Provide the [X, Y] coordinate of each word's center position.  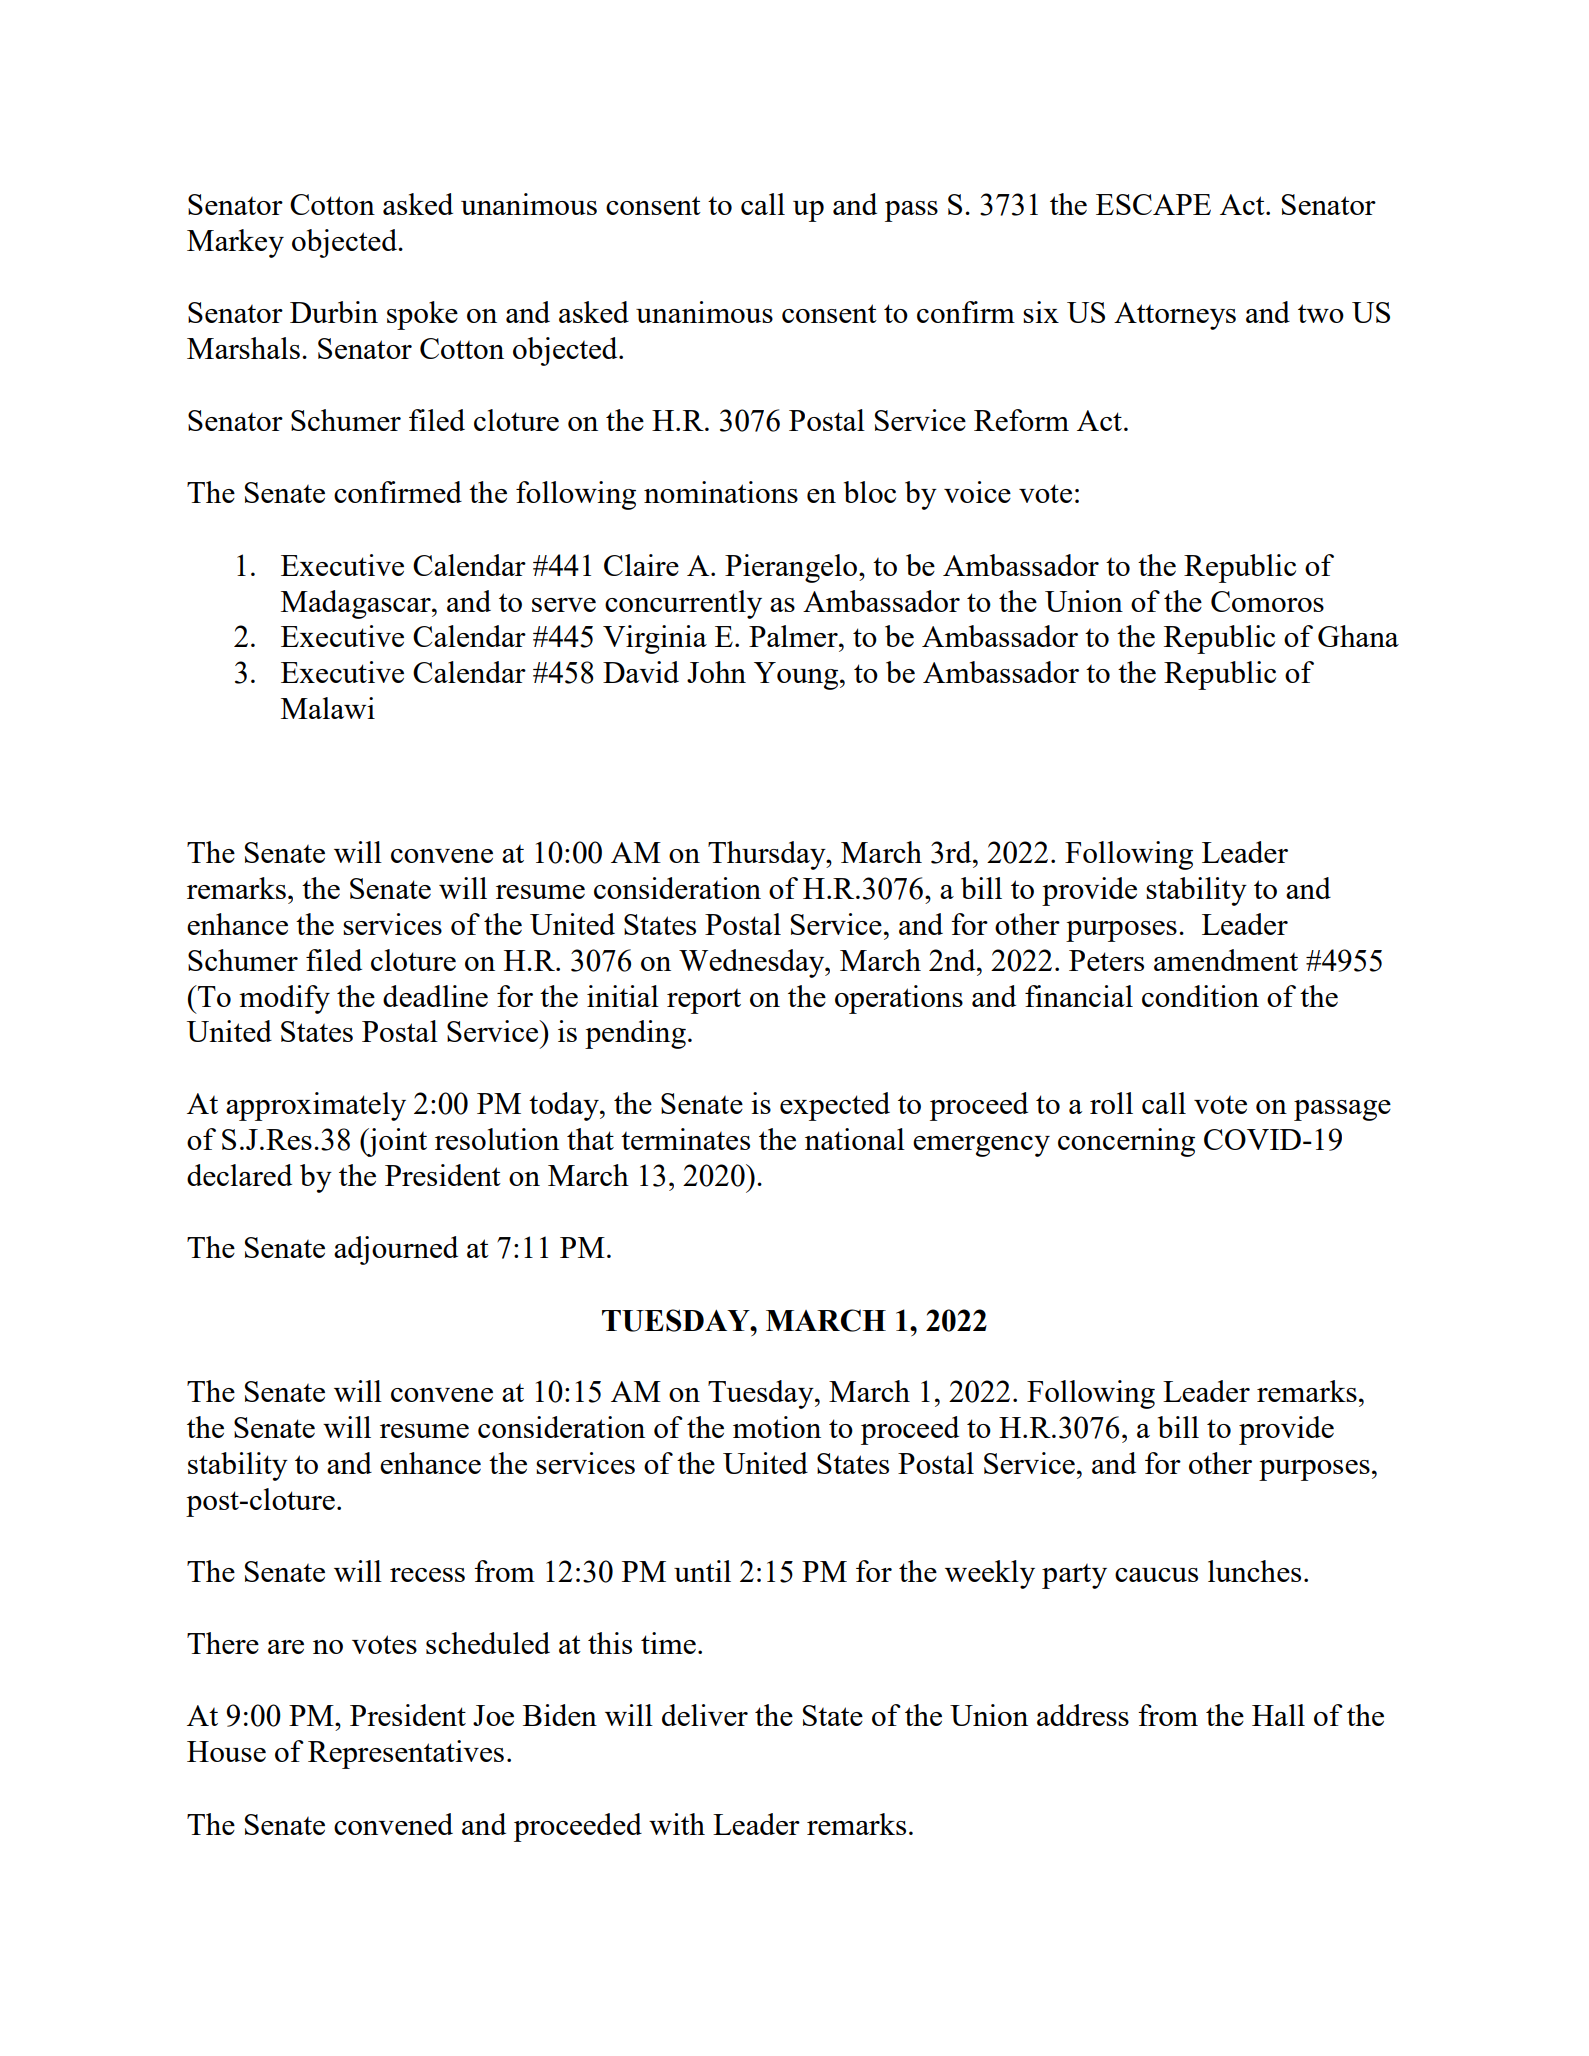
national [855, 1139]
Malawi [328, 708]
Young [797, 676]
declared [239, 1175]
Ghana [1358, 636]
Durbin [334, 312]
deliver [705, 1715]
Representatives [406, 1754]
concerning [1126, 1142]
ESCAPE [1153, 204]
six [1041, 312]
